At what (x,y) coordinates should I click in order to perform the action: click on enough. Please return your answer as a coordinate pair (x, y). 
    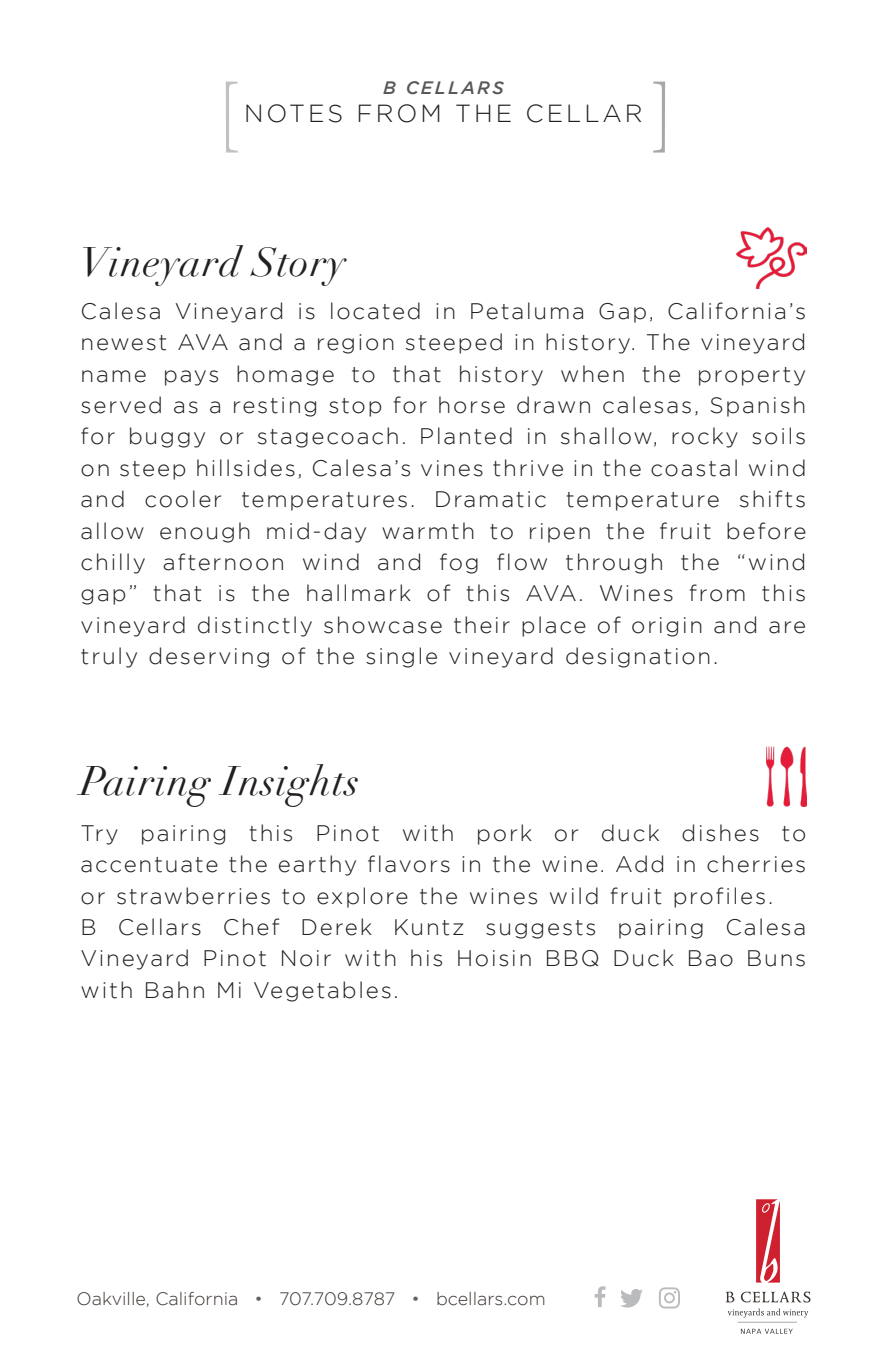
    Looking at the image, I should click on (205, 532).
